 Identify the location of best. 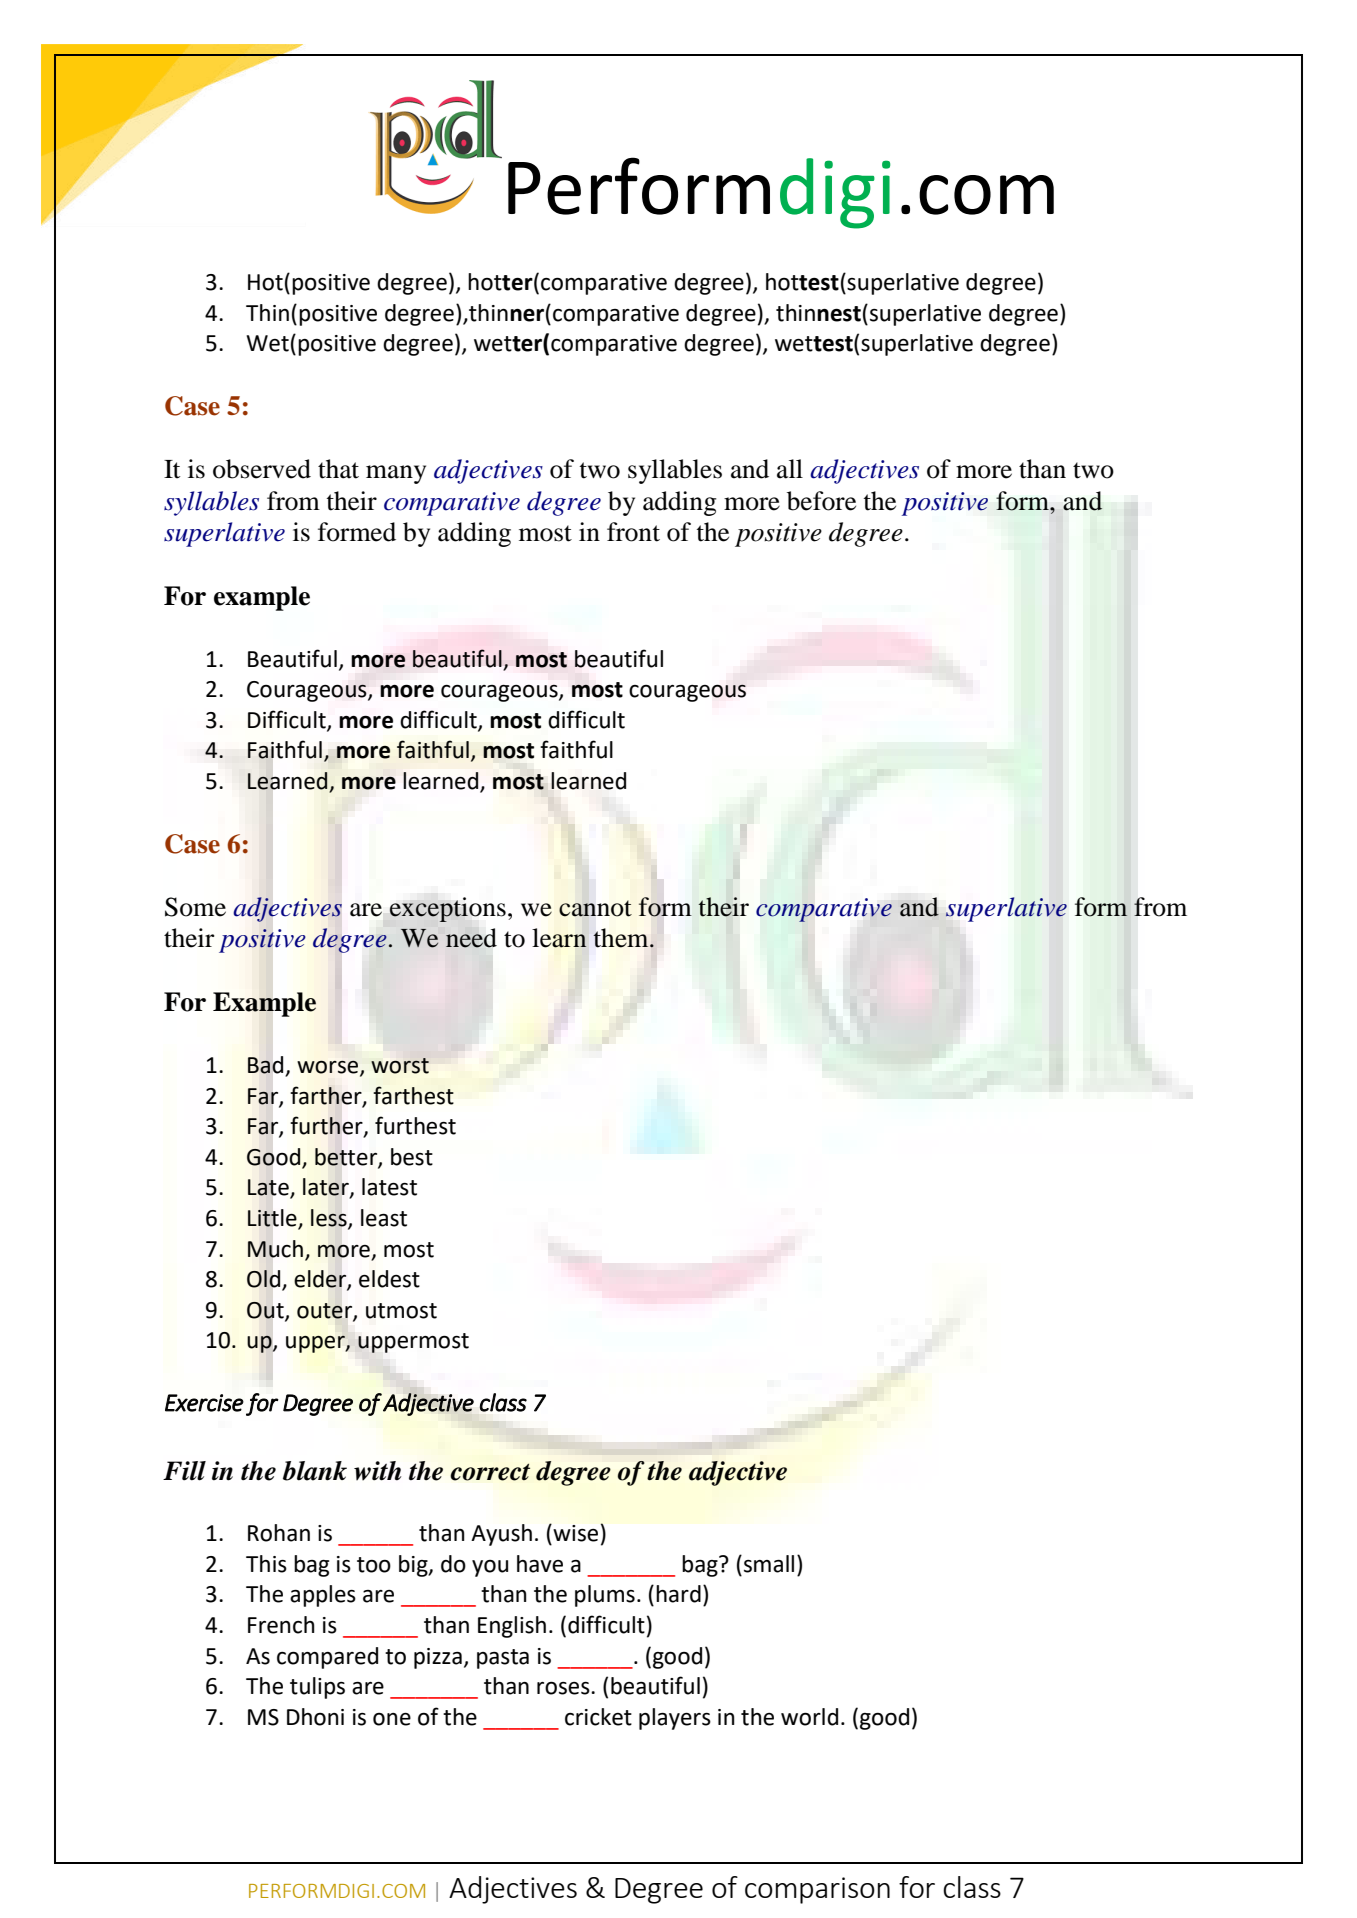
(412, 1157).
